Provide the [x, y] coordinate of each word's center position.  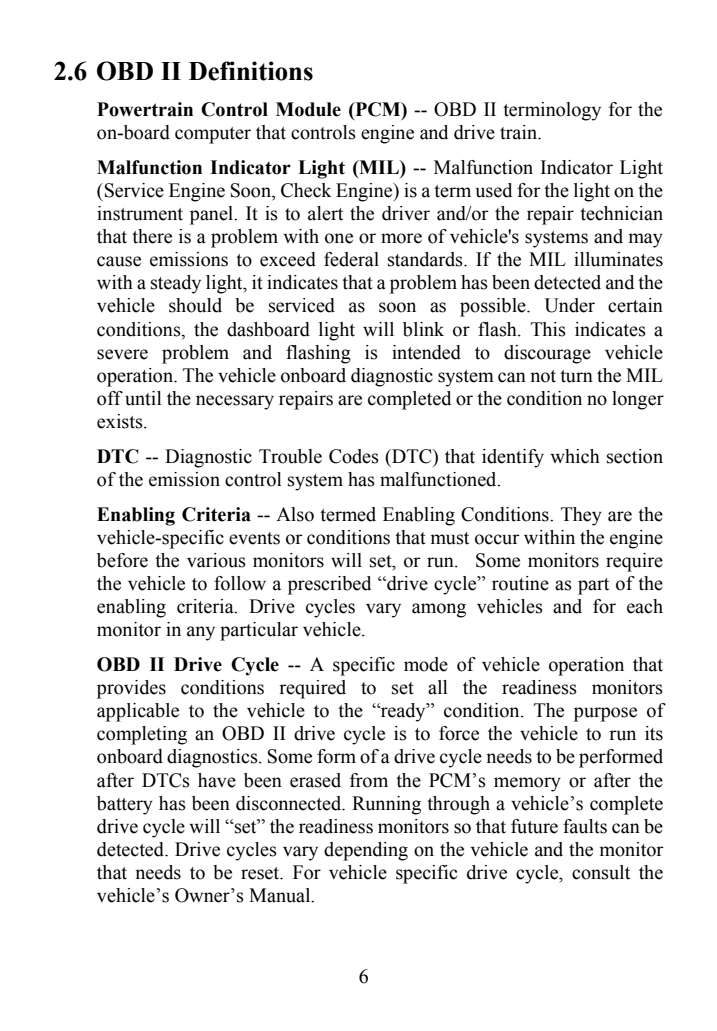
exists [121, 421]
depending [366, 851]
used [494, 190]
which [575, 456]
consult [601, 872]
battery [125, 805]
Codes [354, 456]
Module [308, 109]
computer [213, 135]
